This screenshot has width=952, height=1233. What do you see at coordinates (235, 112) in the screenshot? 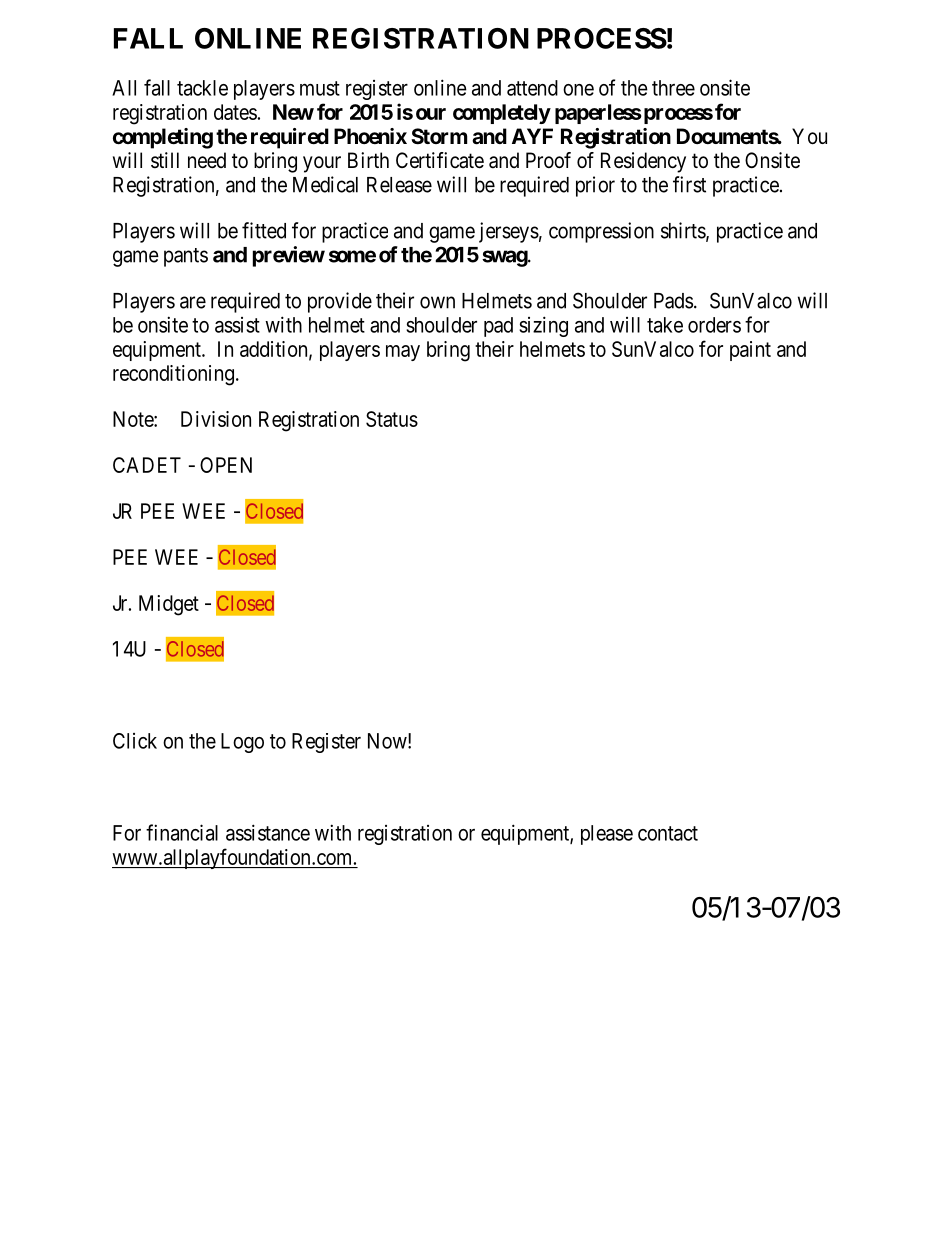
I see `dates` at bounding box center [235, 112].
